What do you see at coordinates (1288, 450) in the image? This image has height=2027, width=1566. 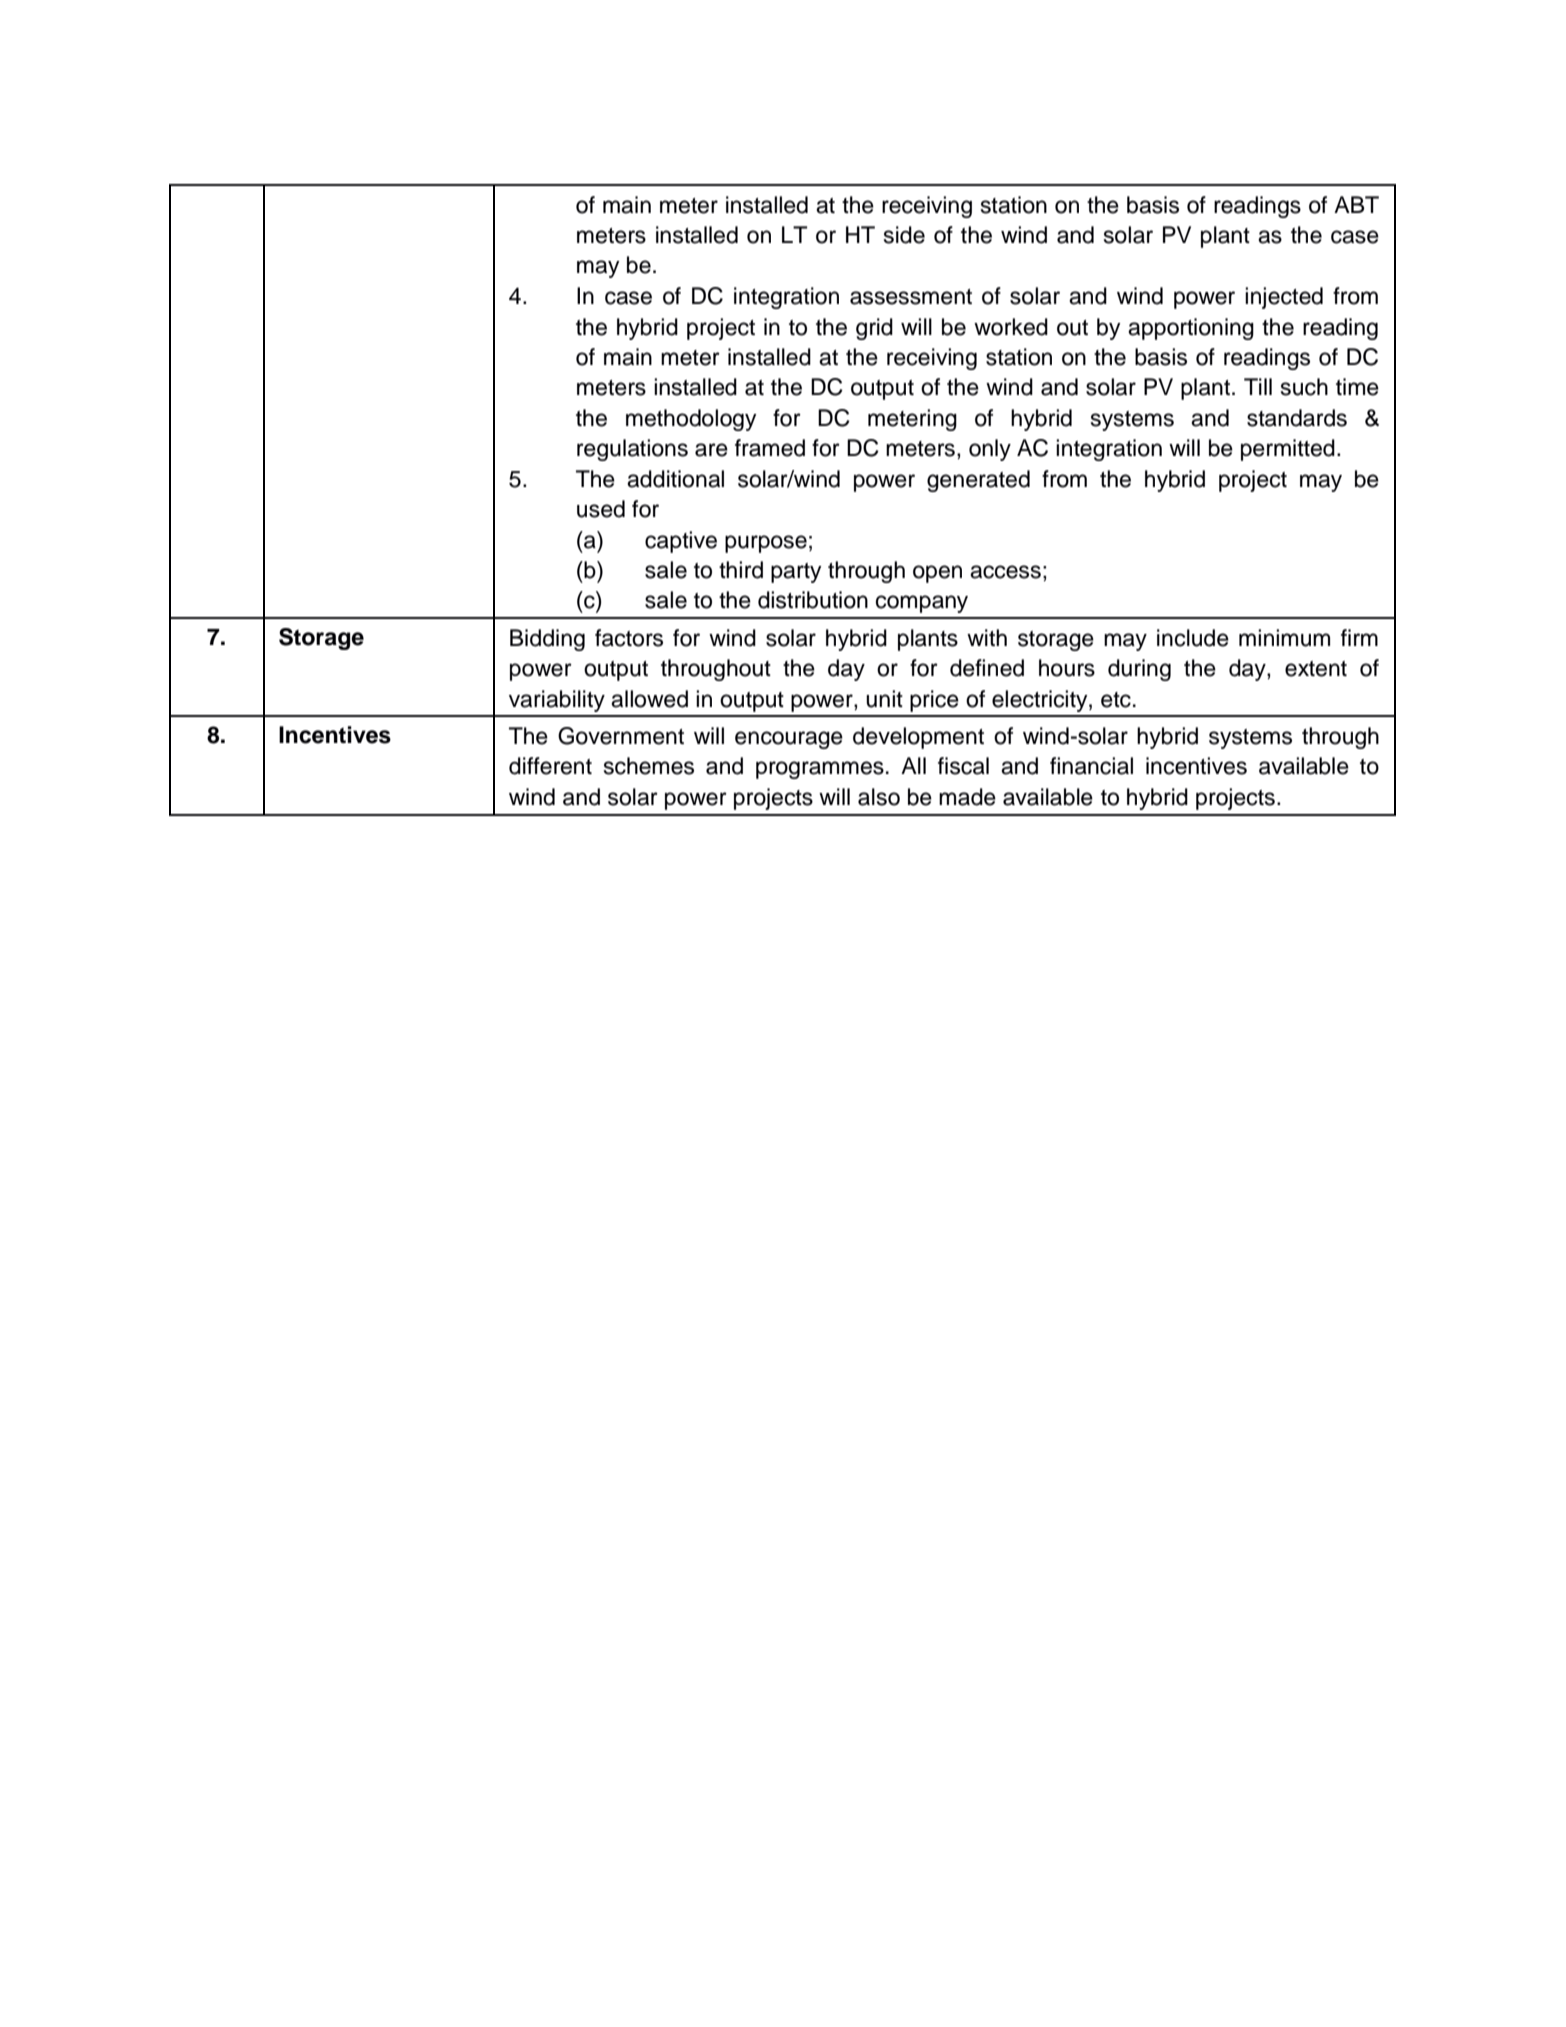 I see `permitted` at bounding box center [1288, 450].
